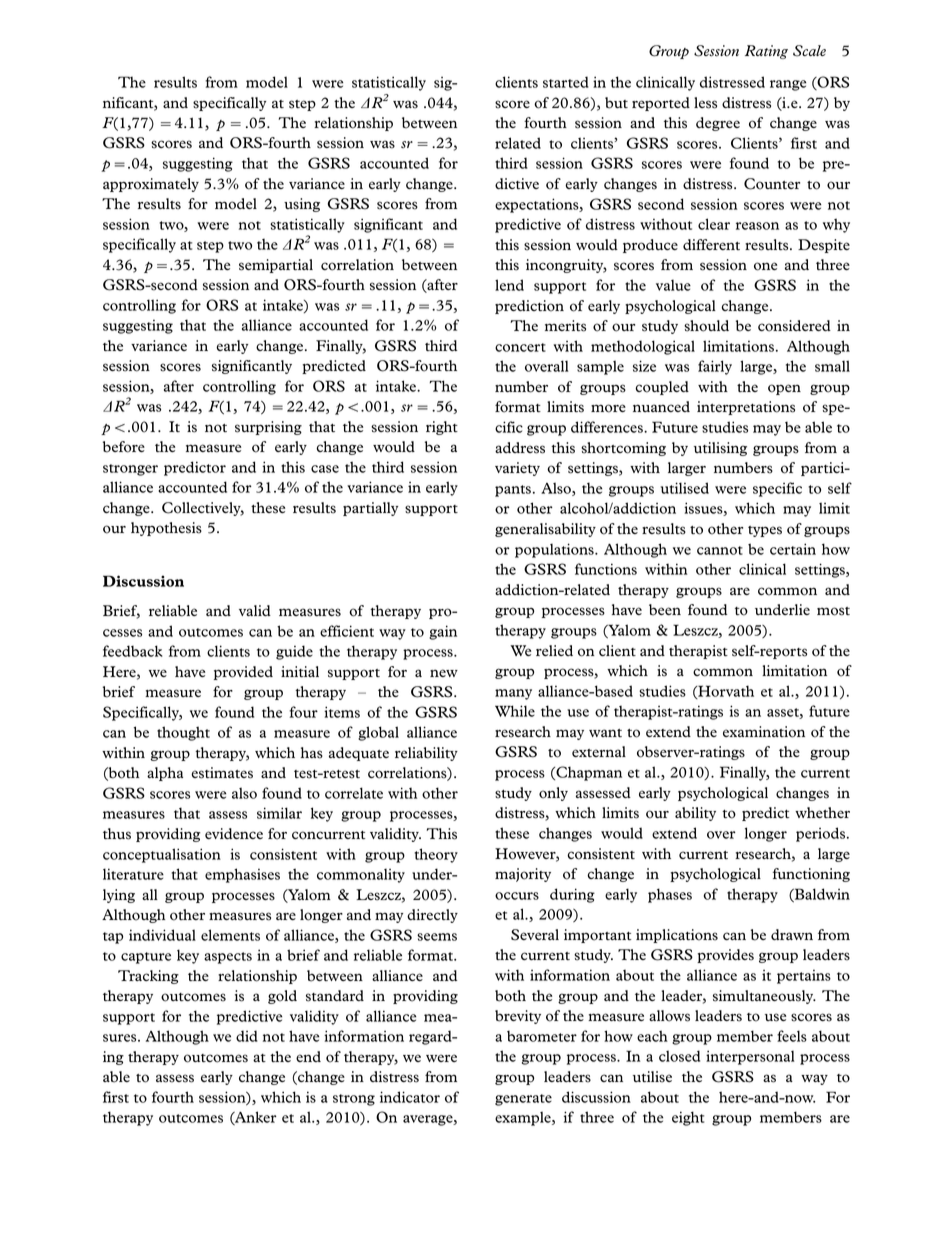  What do you see at coordinates (822, 834) in the document?
I see `periods` at bounding box center [822, 834].
